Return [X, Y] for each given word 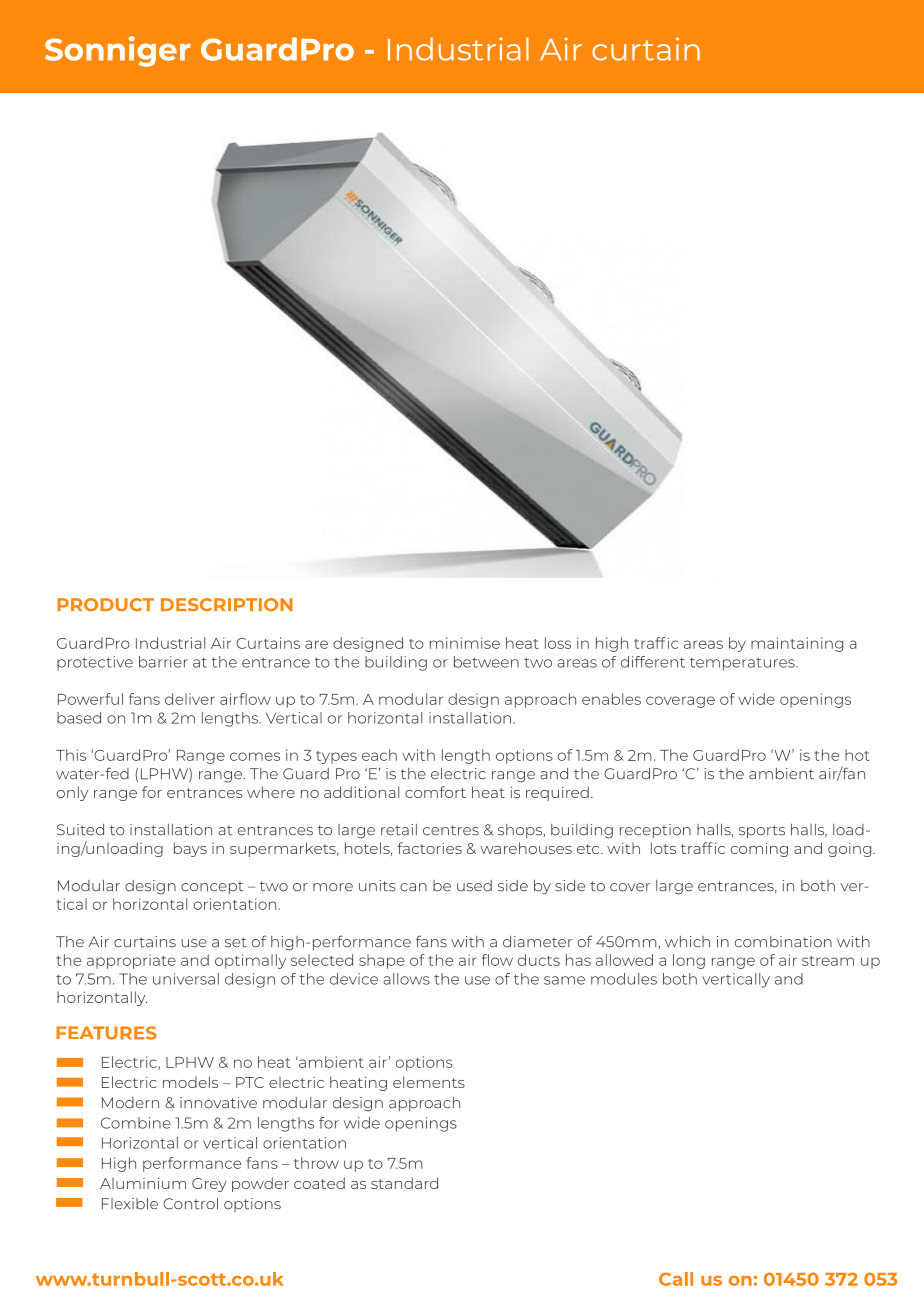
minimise [465, 643]
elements [429, 1082]
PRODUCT [105, 605]
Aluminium [143, 1183]
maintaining [797, 644]
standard [404, 1183]
